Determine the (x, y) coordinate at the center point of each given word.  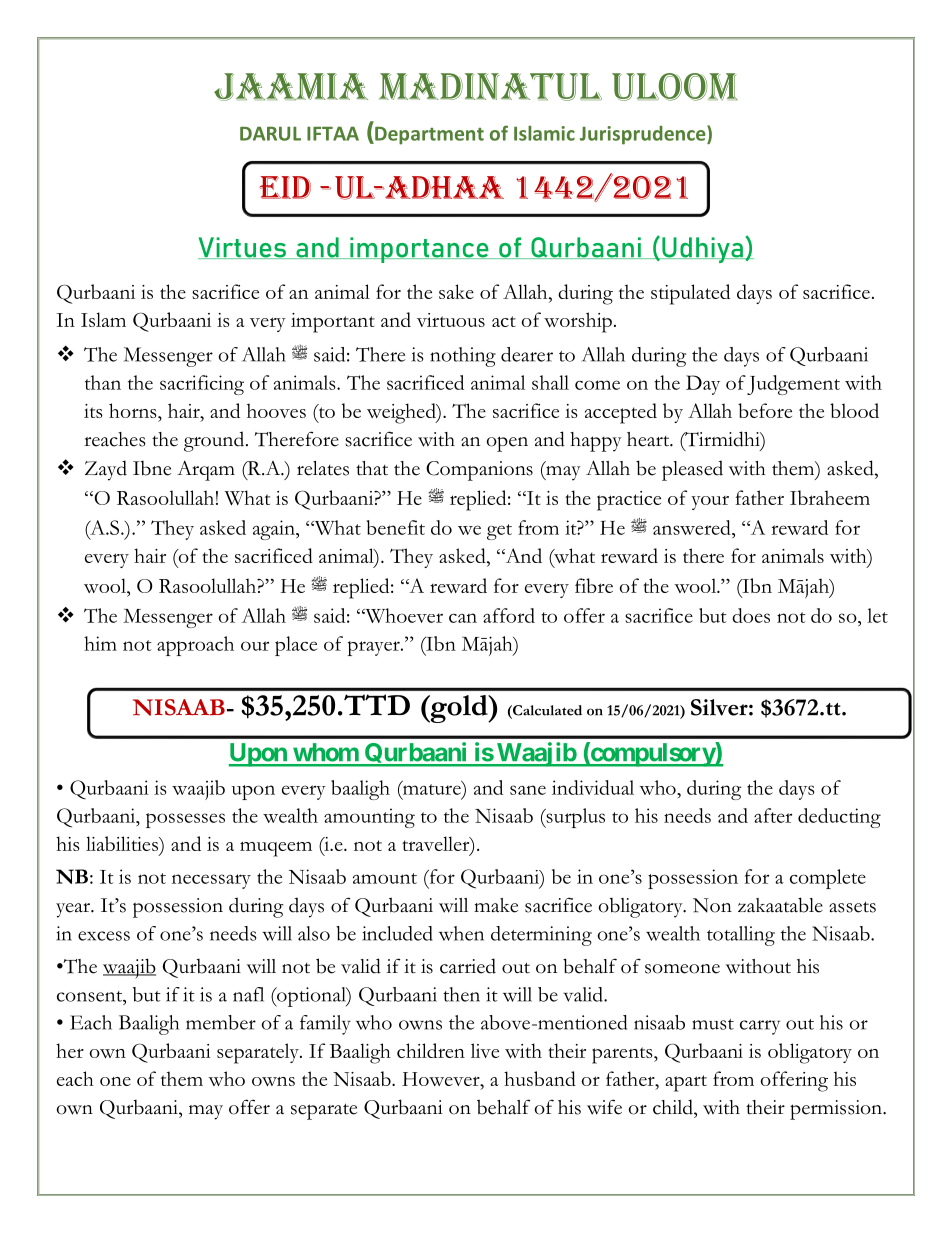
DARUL (270, 133)
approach (195, 646)
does (751, 615)
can (463, 618)
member (221, 1022)
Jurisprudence (644, 135)
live (485, 1050)
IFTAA (333, 133)
